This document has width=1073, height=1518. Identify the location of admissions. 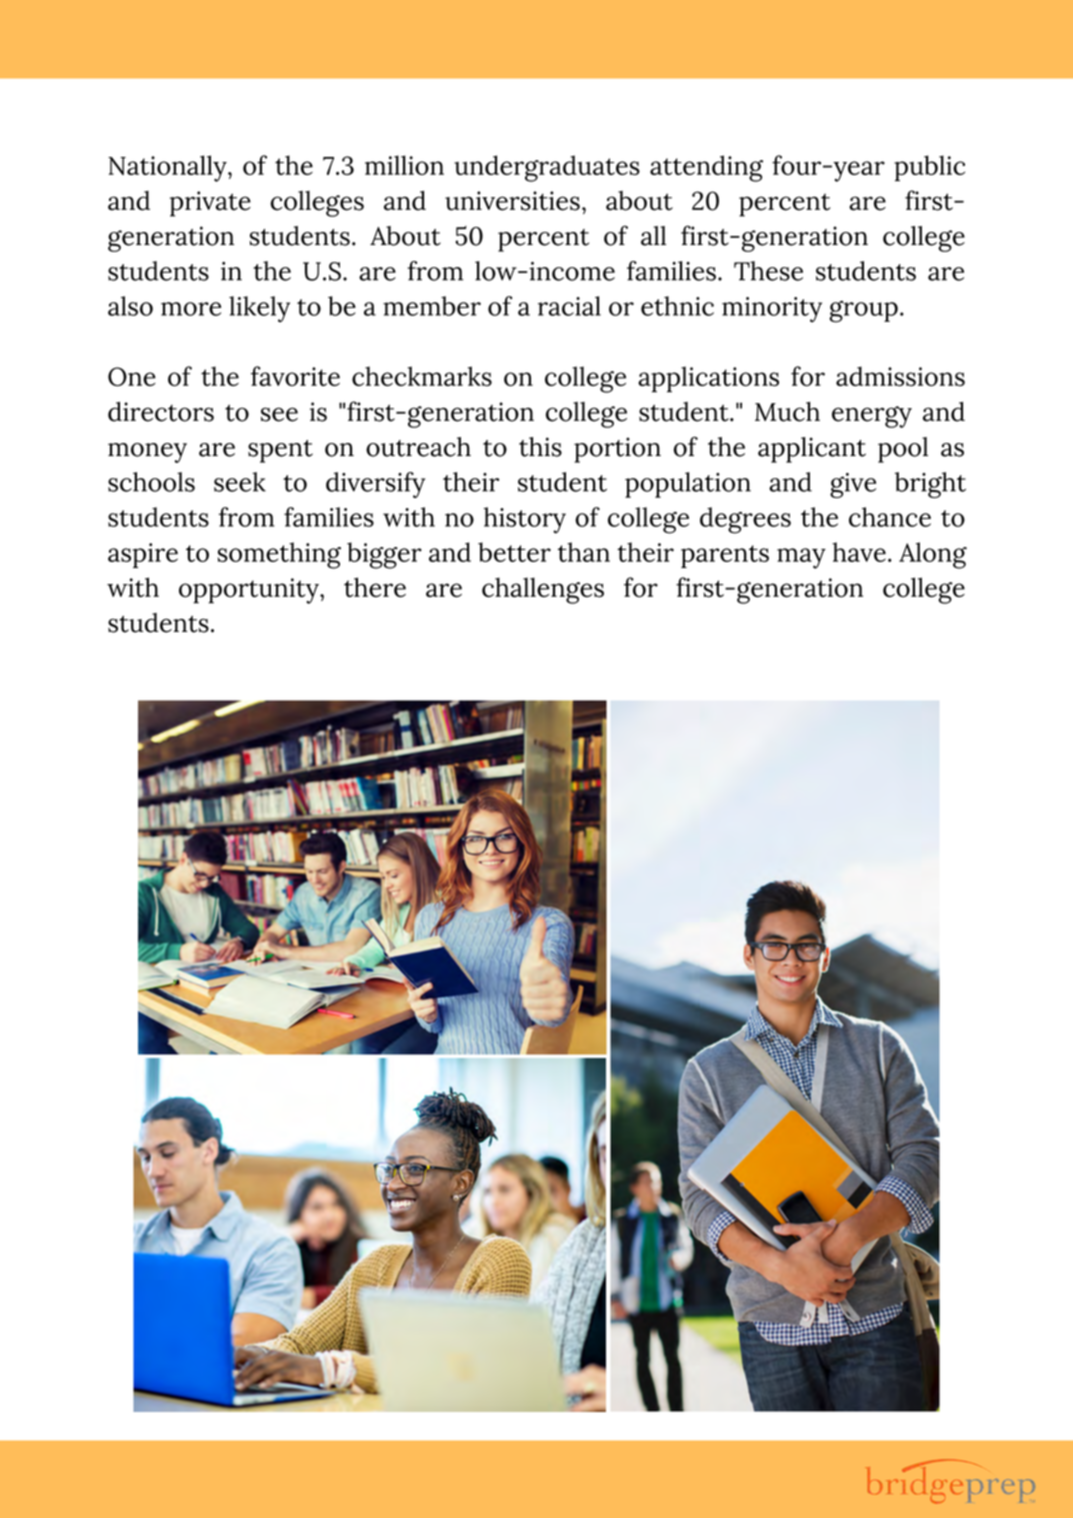
(900, 376).
